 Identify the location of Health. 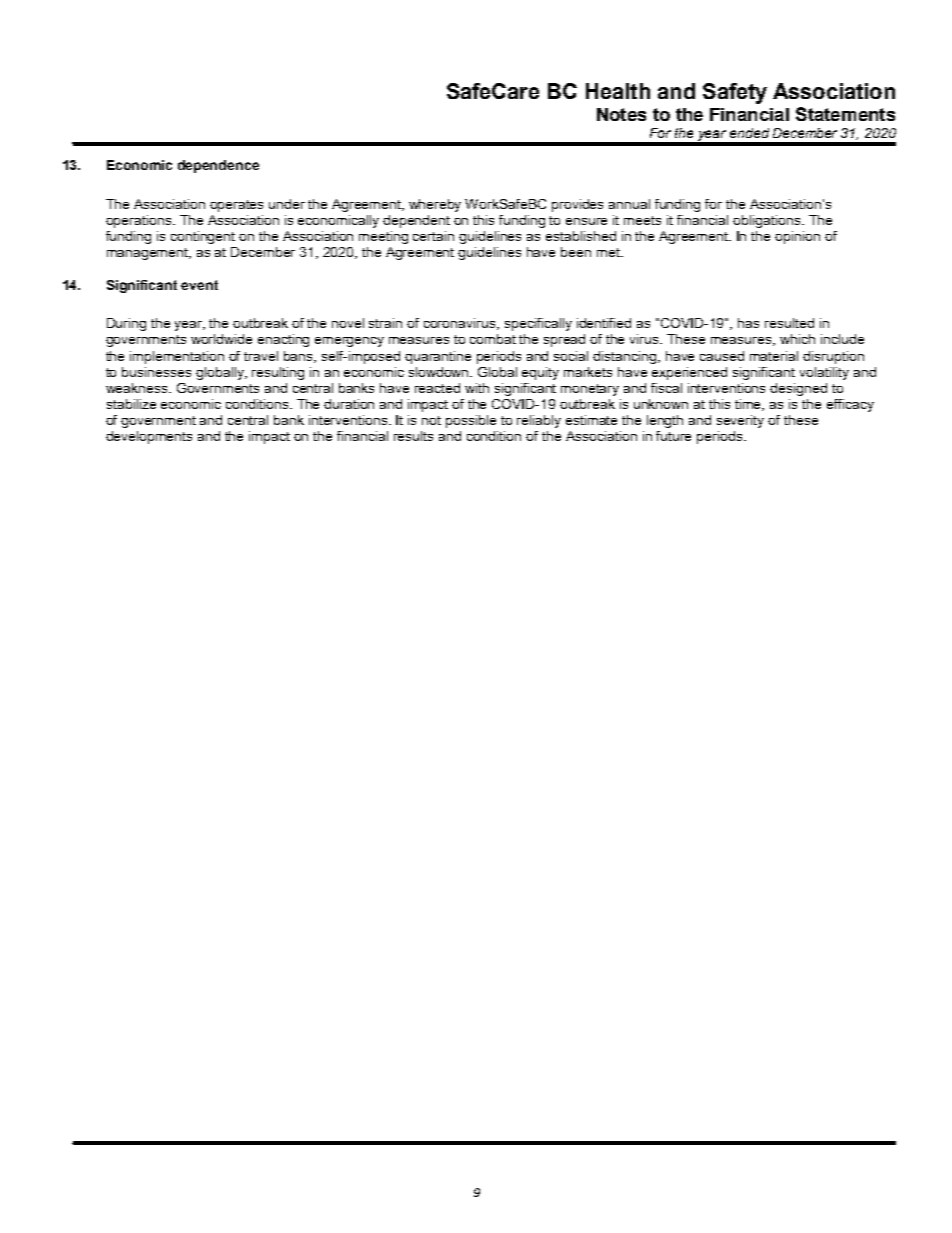
(618, 91).
